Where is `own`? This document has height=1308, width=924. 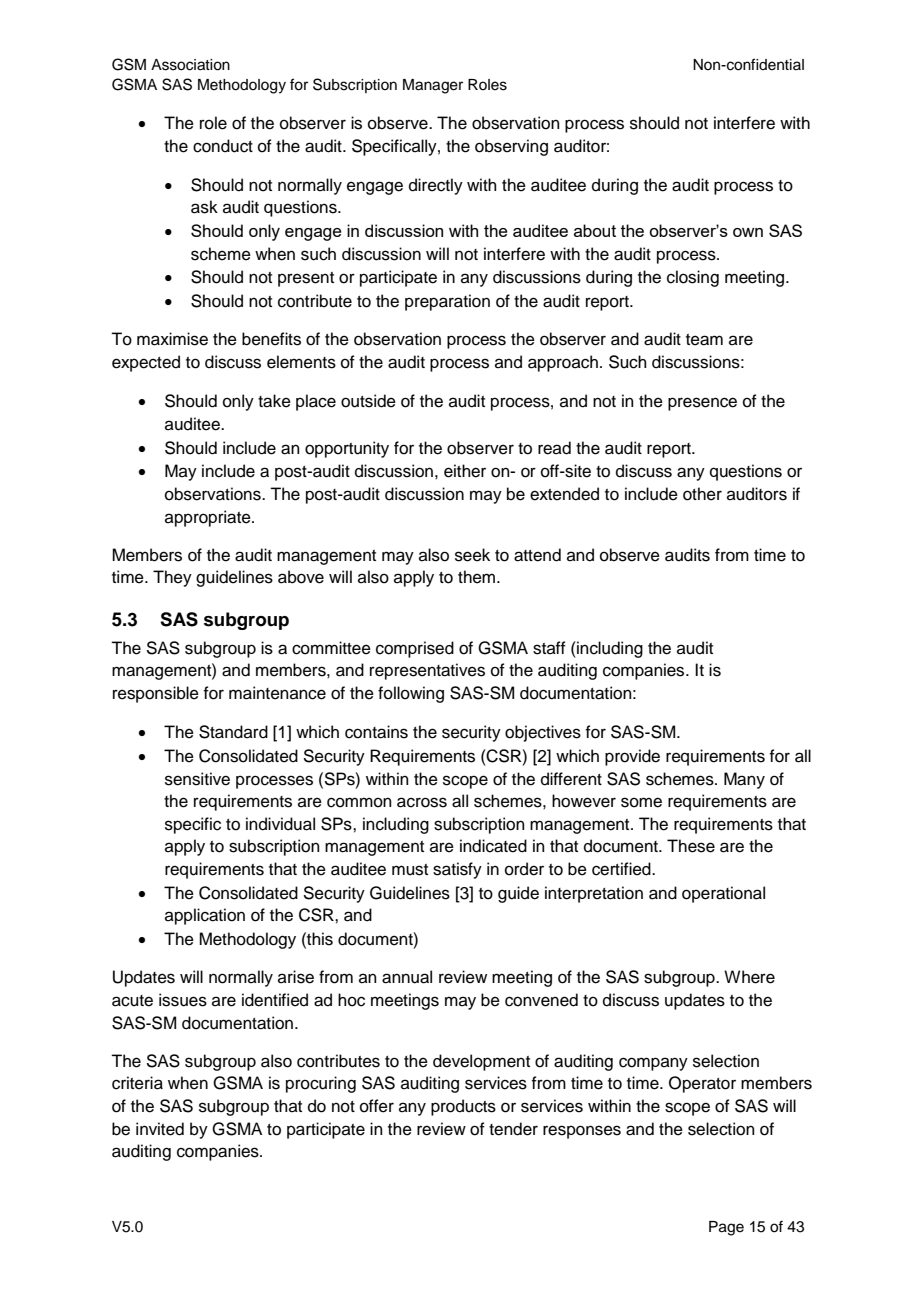 own is located at coordinates (748, 232).
